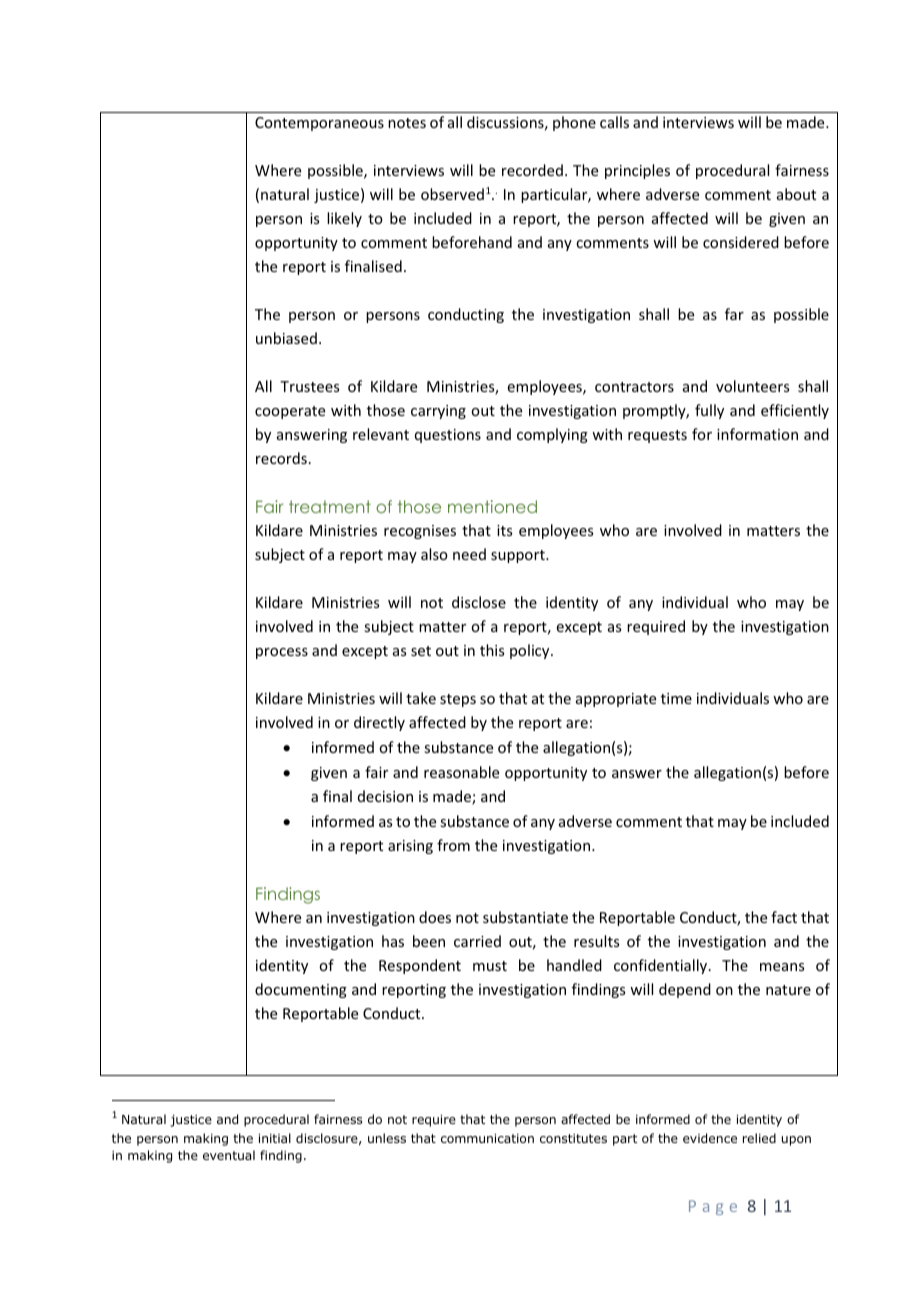 The height and width of the screenshot is (1308, 924). What do you see at coordinates (487, 1138) in the screenshot?
I see `communication` at bounding box center [487, 1138].
